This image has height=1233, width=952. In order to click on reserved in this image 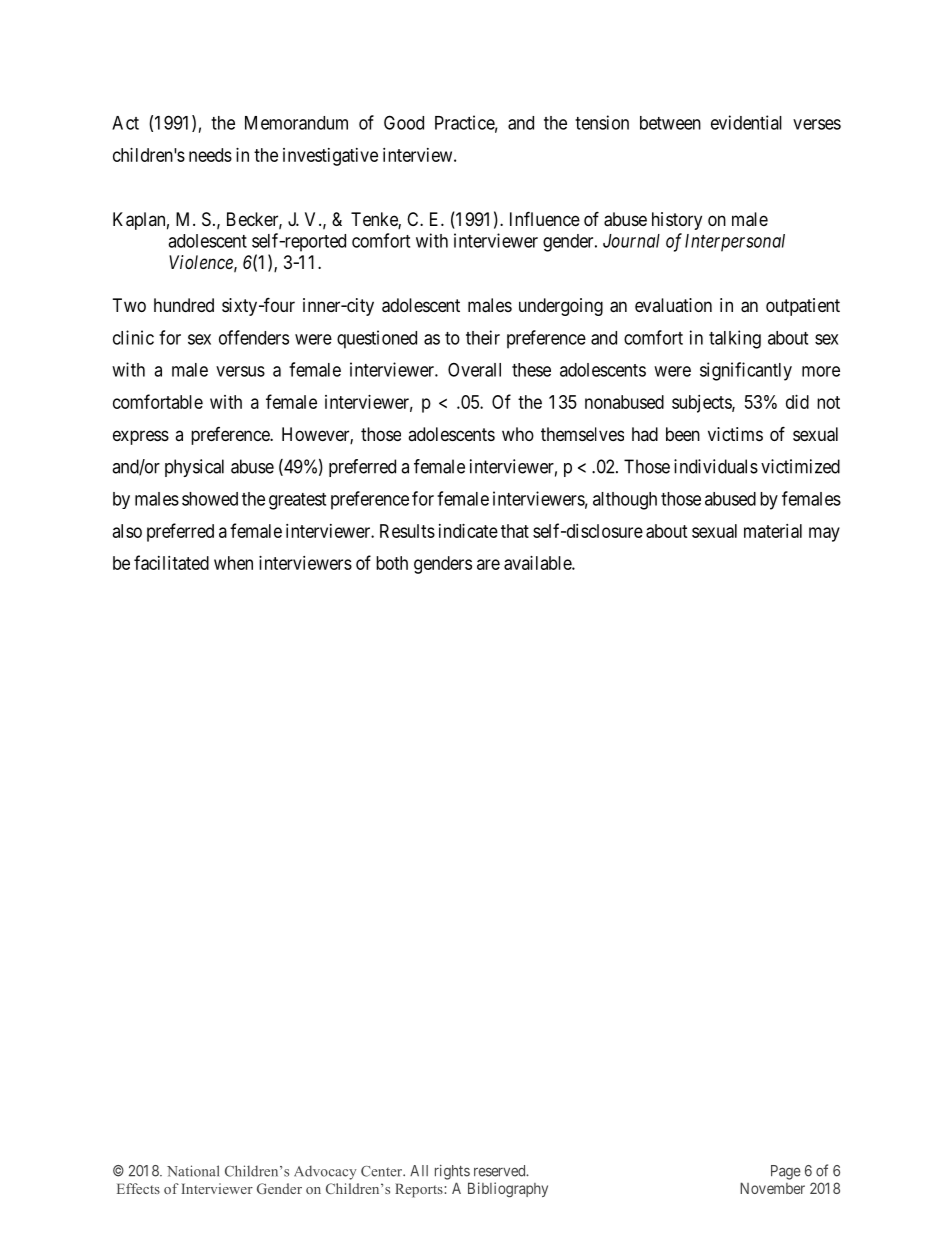, I will do `click(501, 1171)`.
